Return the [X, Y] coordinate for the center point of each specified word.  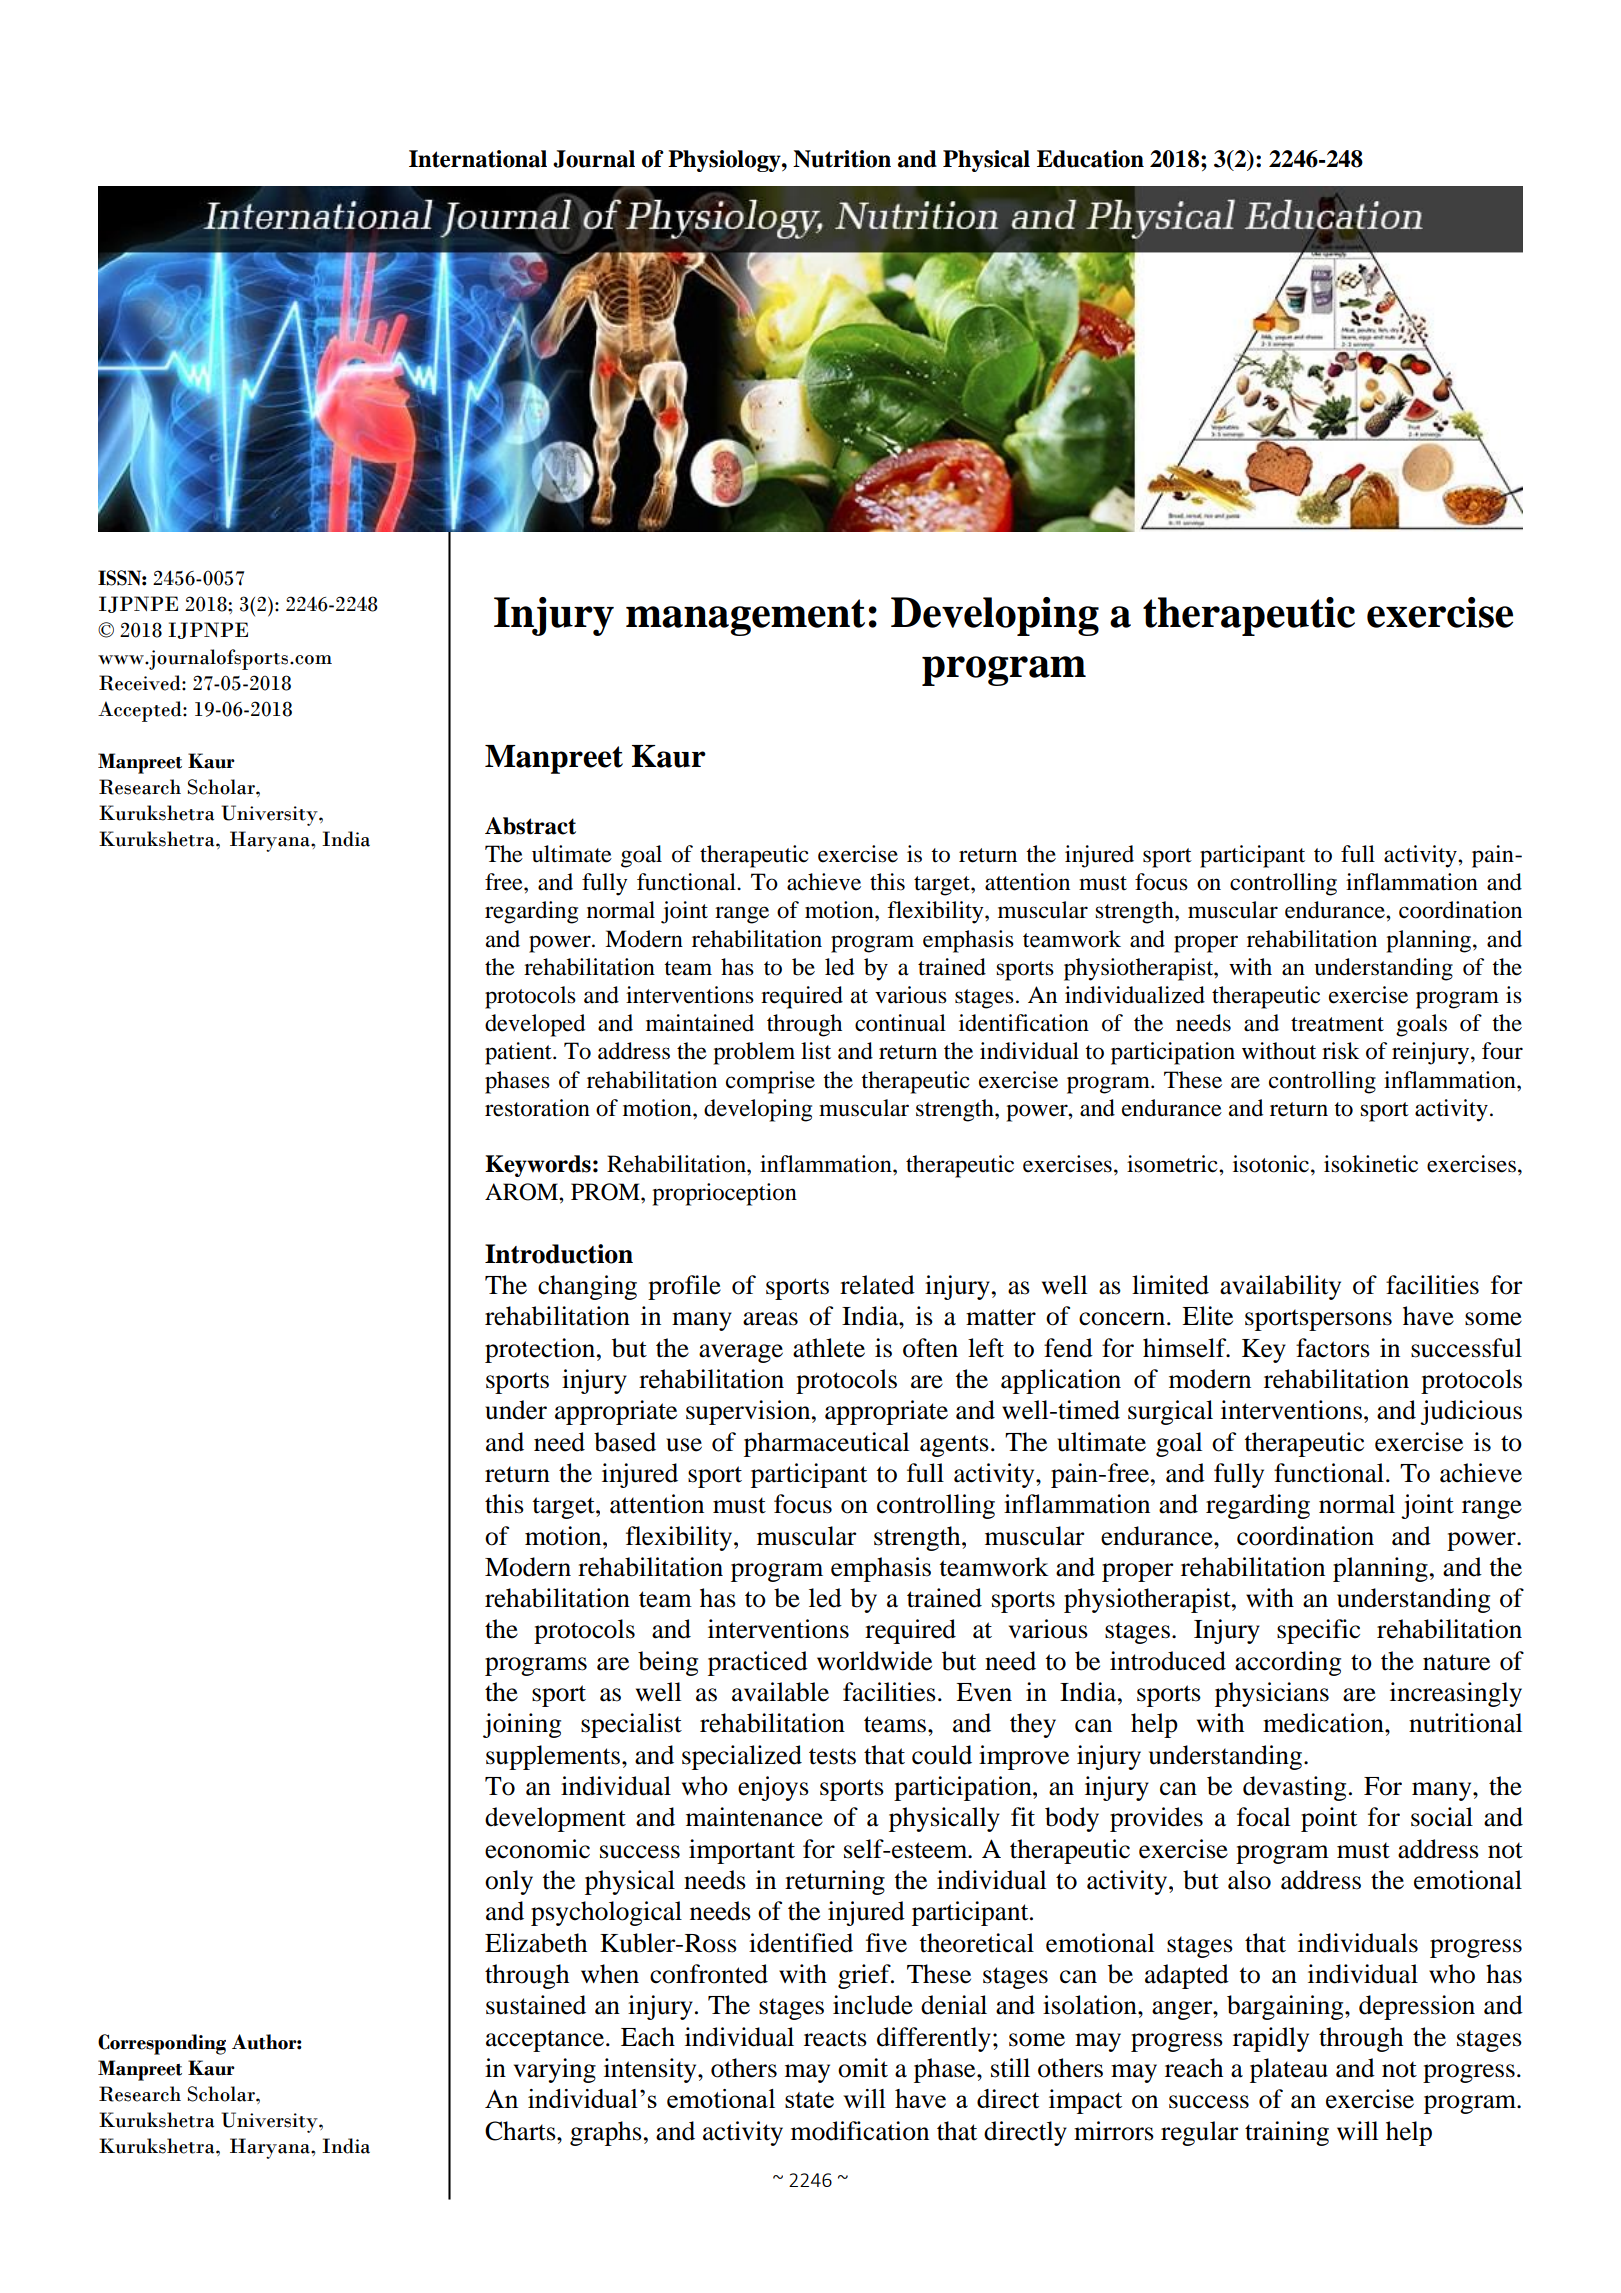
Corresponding [162, 2044]
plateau [1289, 2070]
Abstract [530, 826]
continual [900, 1023]
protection [541, 1350]
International [478, 159]
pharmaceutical [826, 1444]
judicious [1471, 1412]
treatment [1337, 1024]
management [745, 617]
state [809, 2100]
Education [1090, 159]
